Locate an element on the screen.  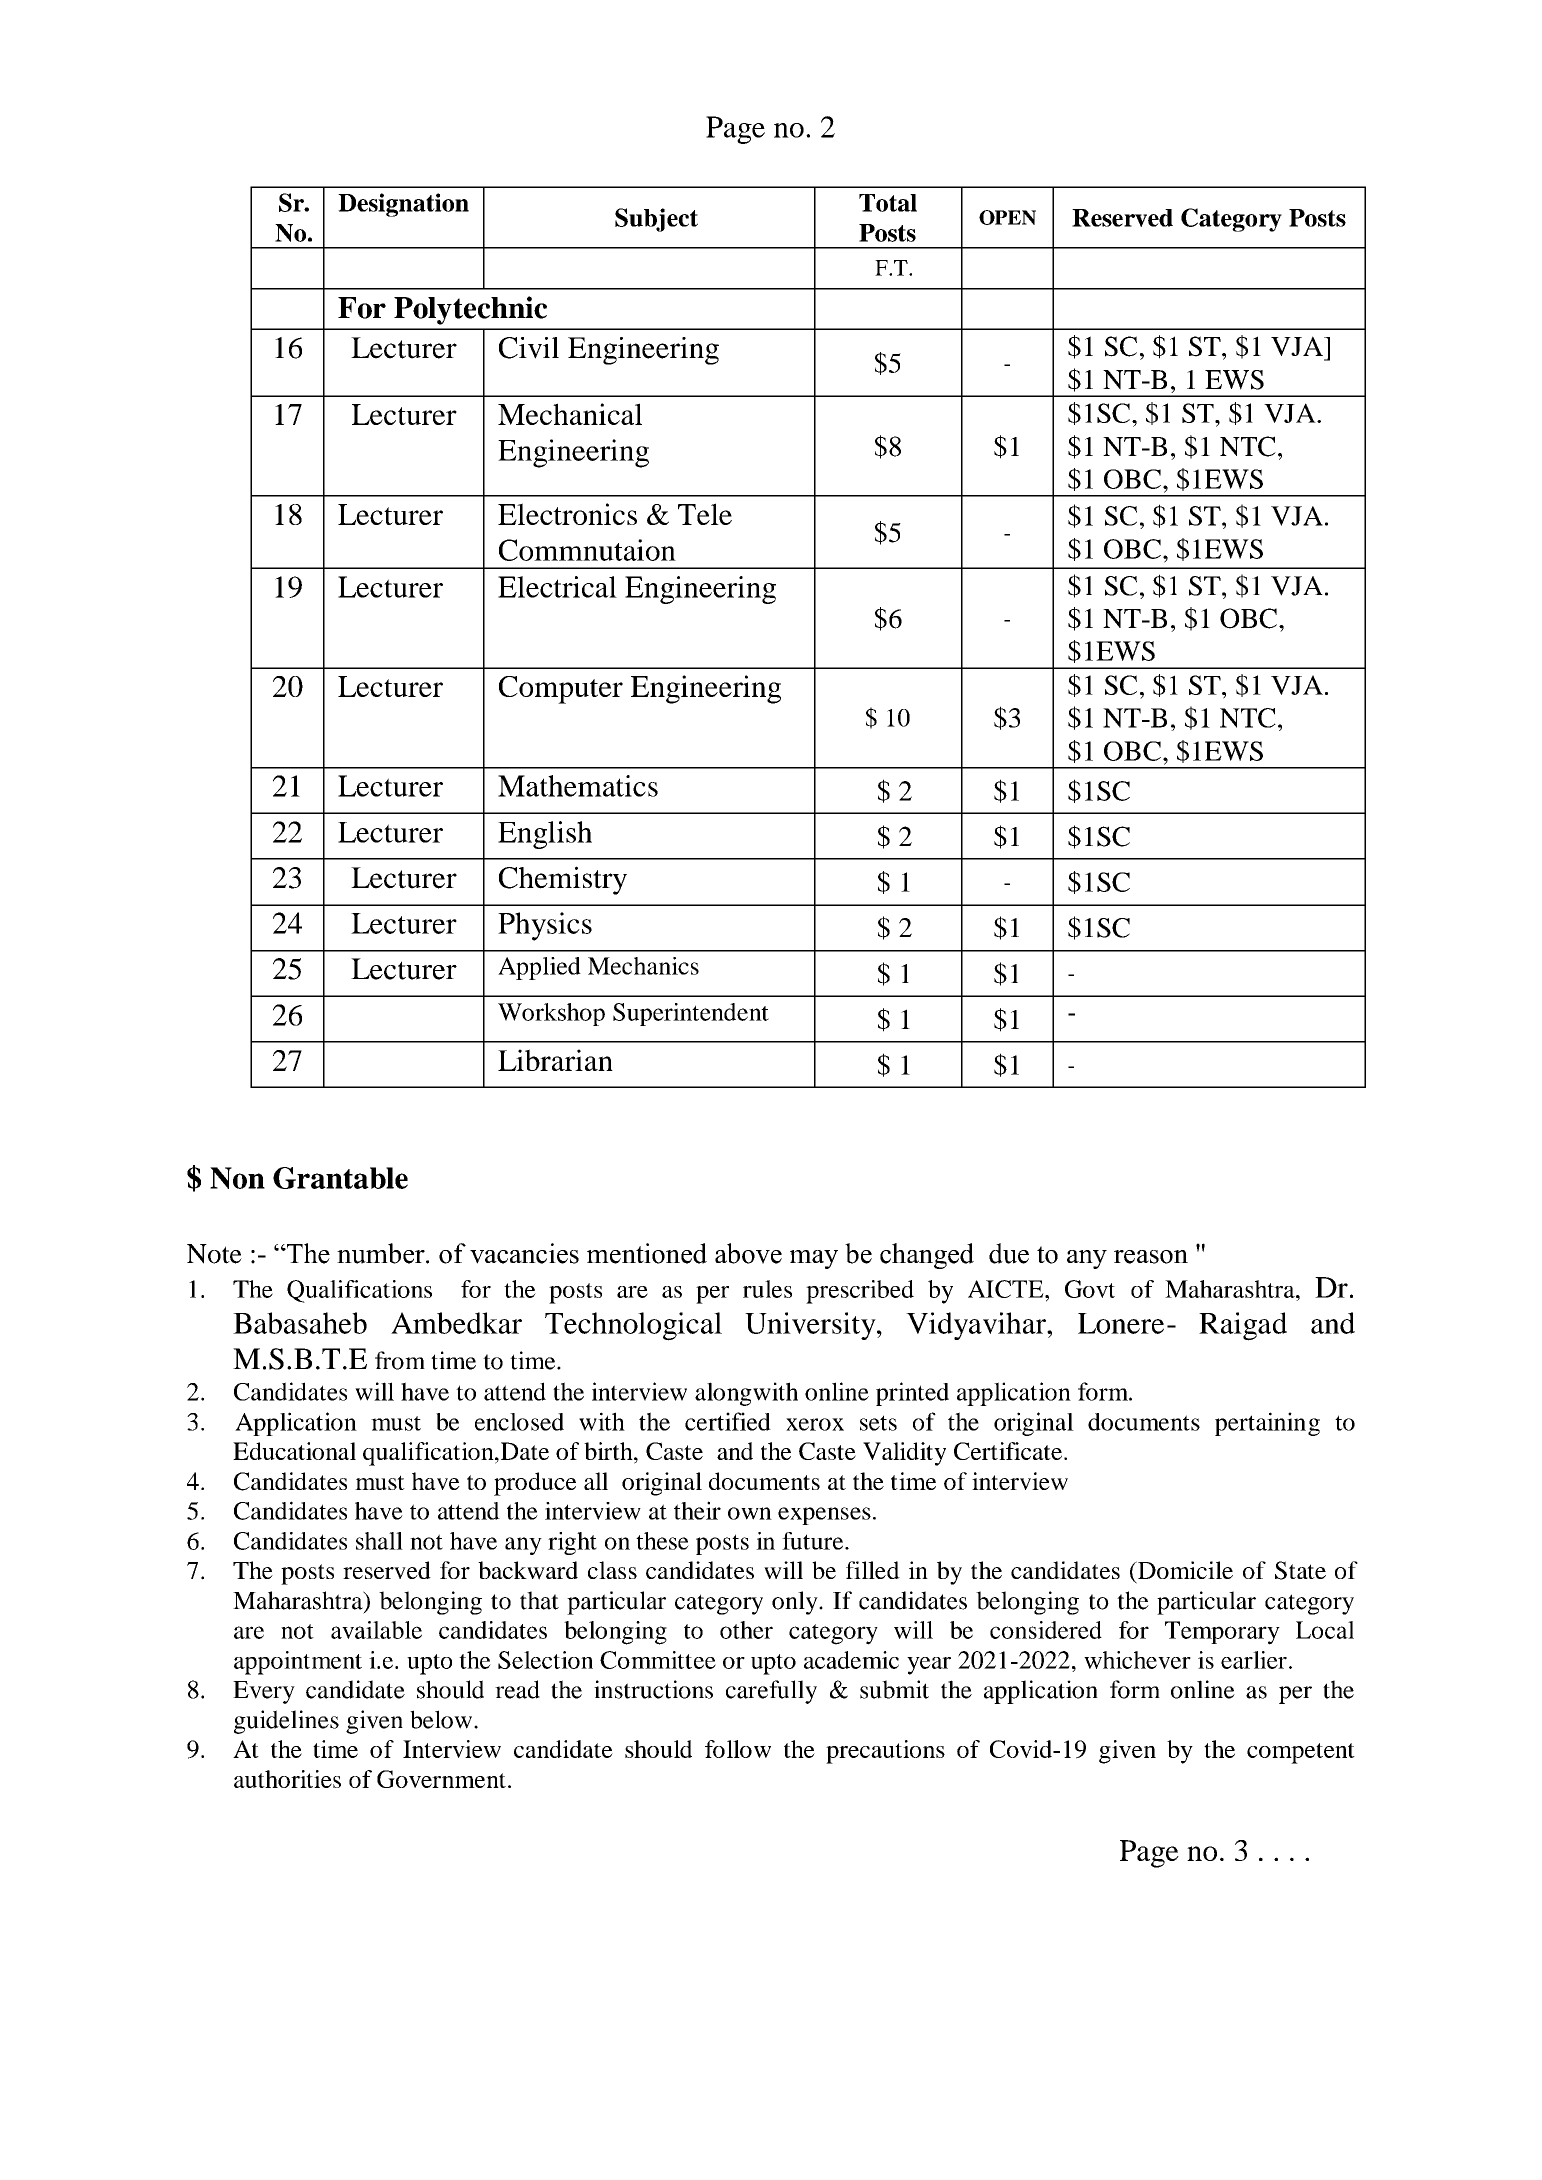
Designation is located at coordinates (403, 205).
